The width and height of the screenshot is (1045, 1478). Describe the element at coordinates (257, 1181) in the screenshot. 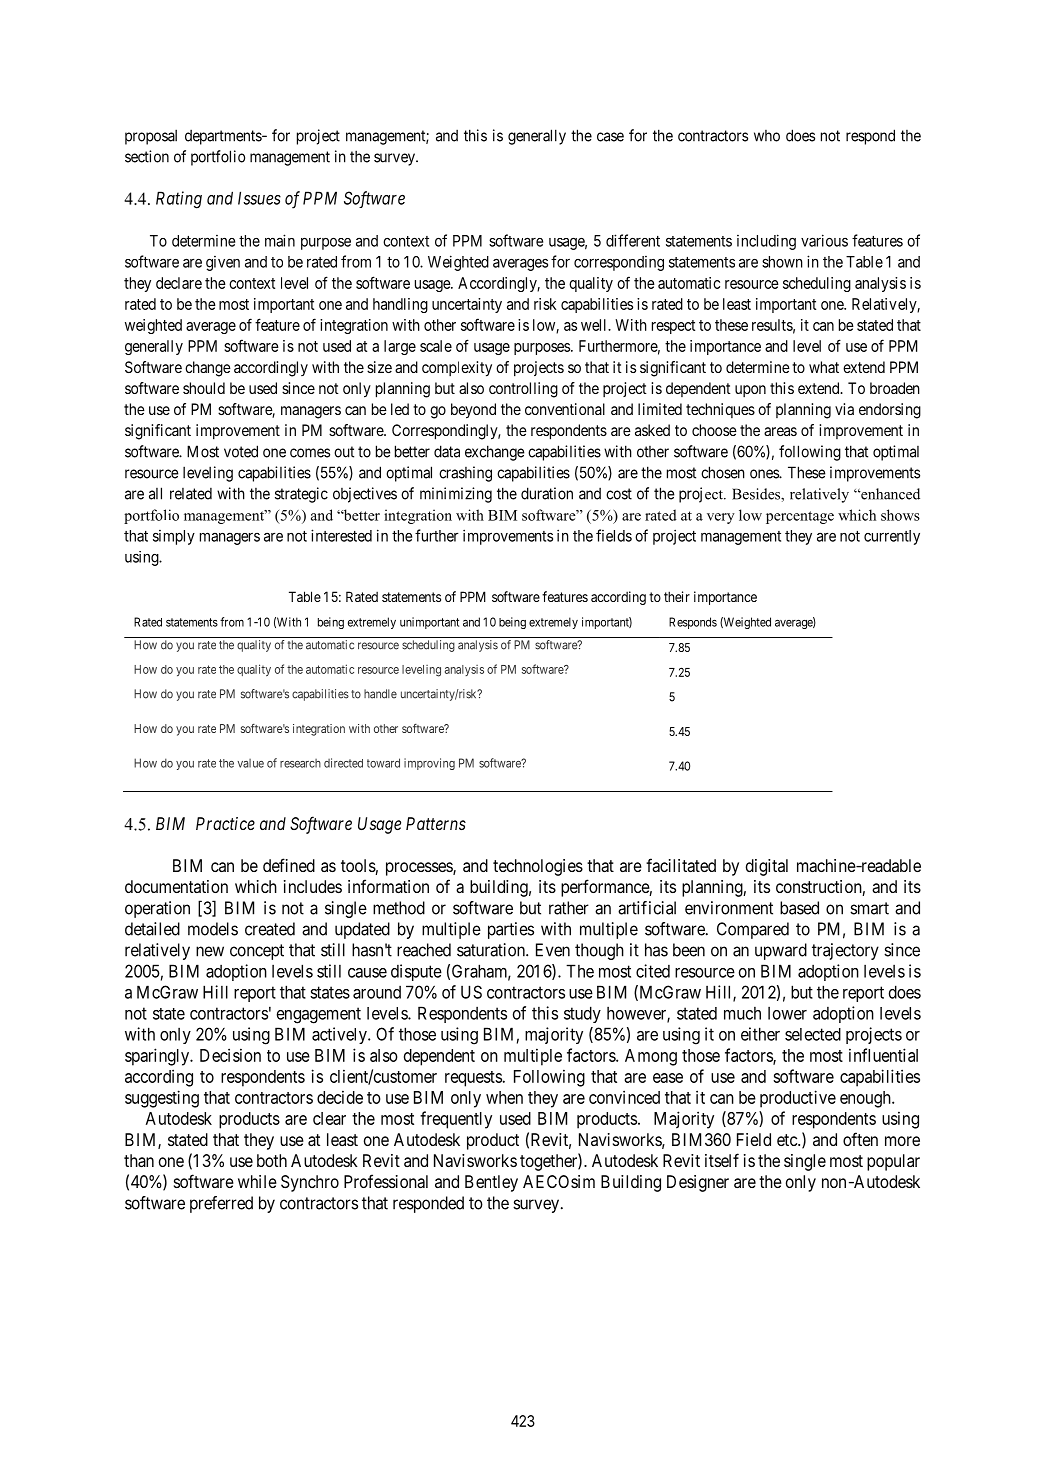

I see `while` at that location.
